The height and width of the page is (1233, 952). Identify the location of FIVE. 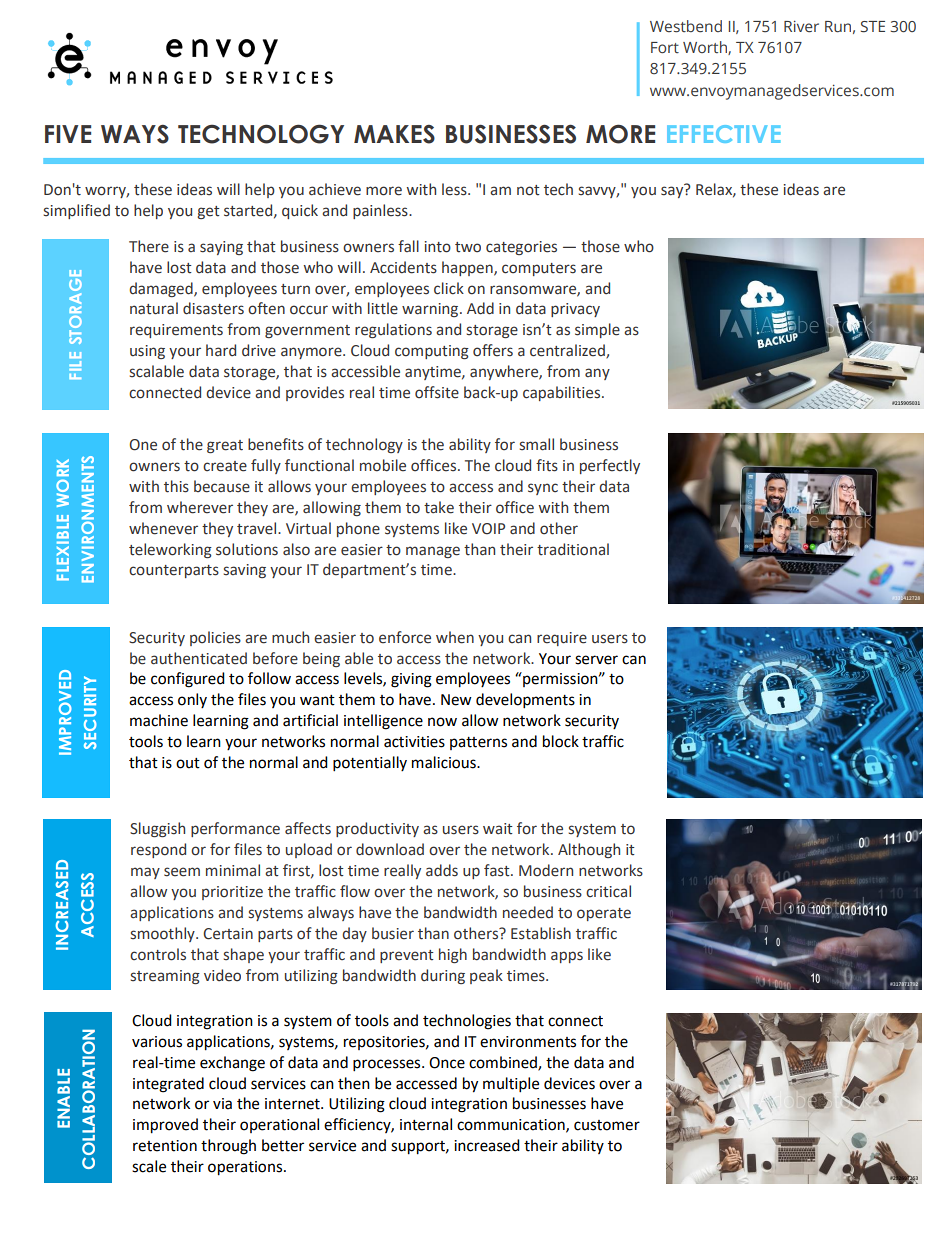
(68, 134).
